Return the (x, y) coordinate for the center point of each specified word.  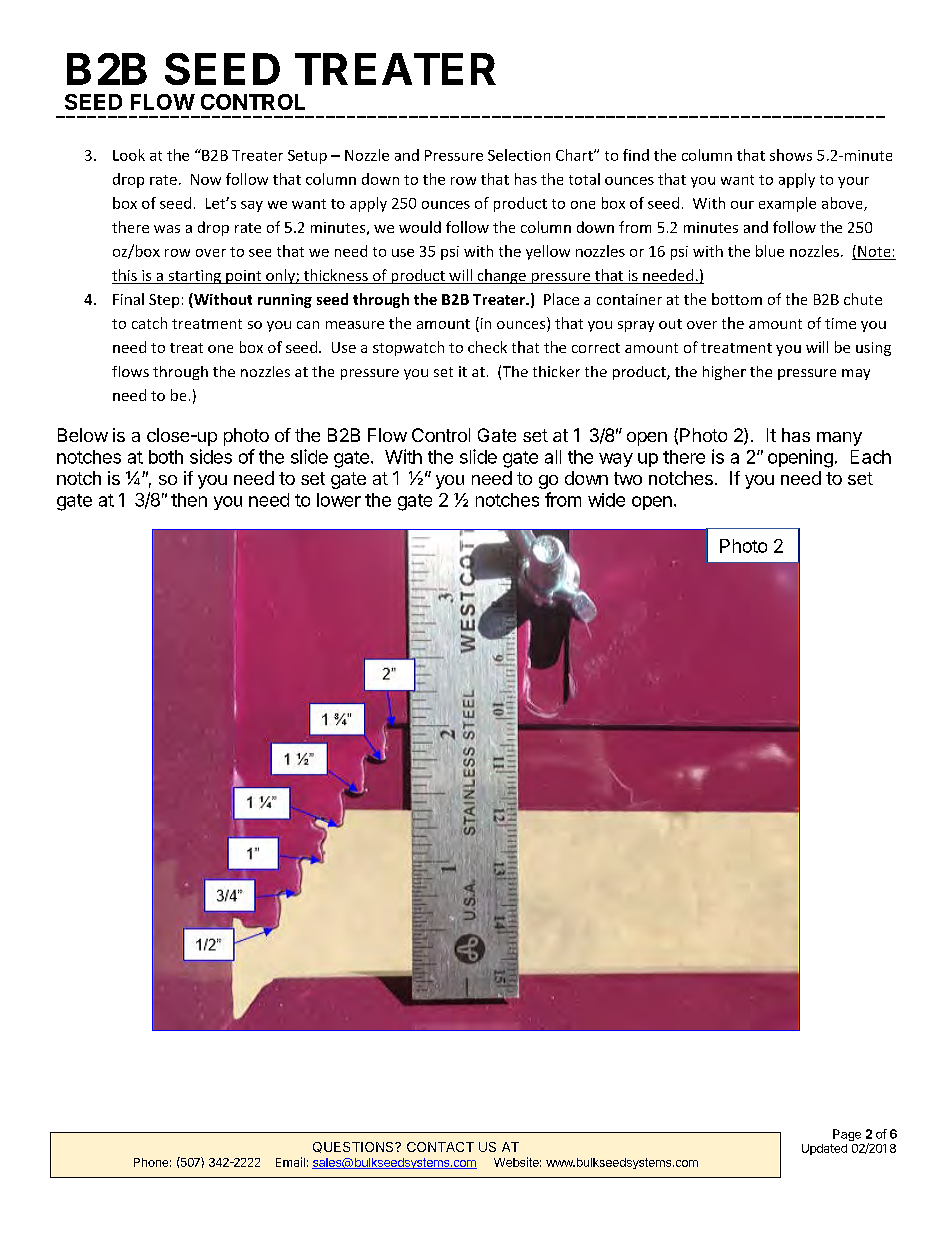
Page (847, 1135)
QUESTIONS (354, 1147)
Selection (519, 155)
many (839, 439)
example (787, 204)
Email (290, 1162)
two (628, 478)
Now (206, 179)
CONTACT (440, 1147)
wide (606, 500)
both (166, 457)
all (553, 457)
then (189, 500)
